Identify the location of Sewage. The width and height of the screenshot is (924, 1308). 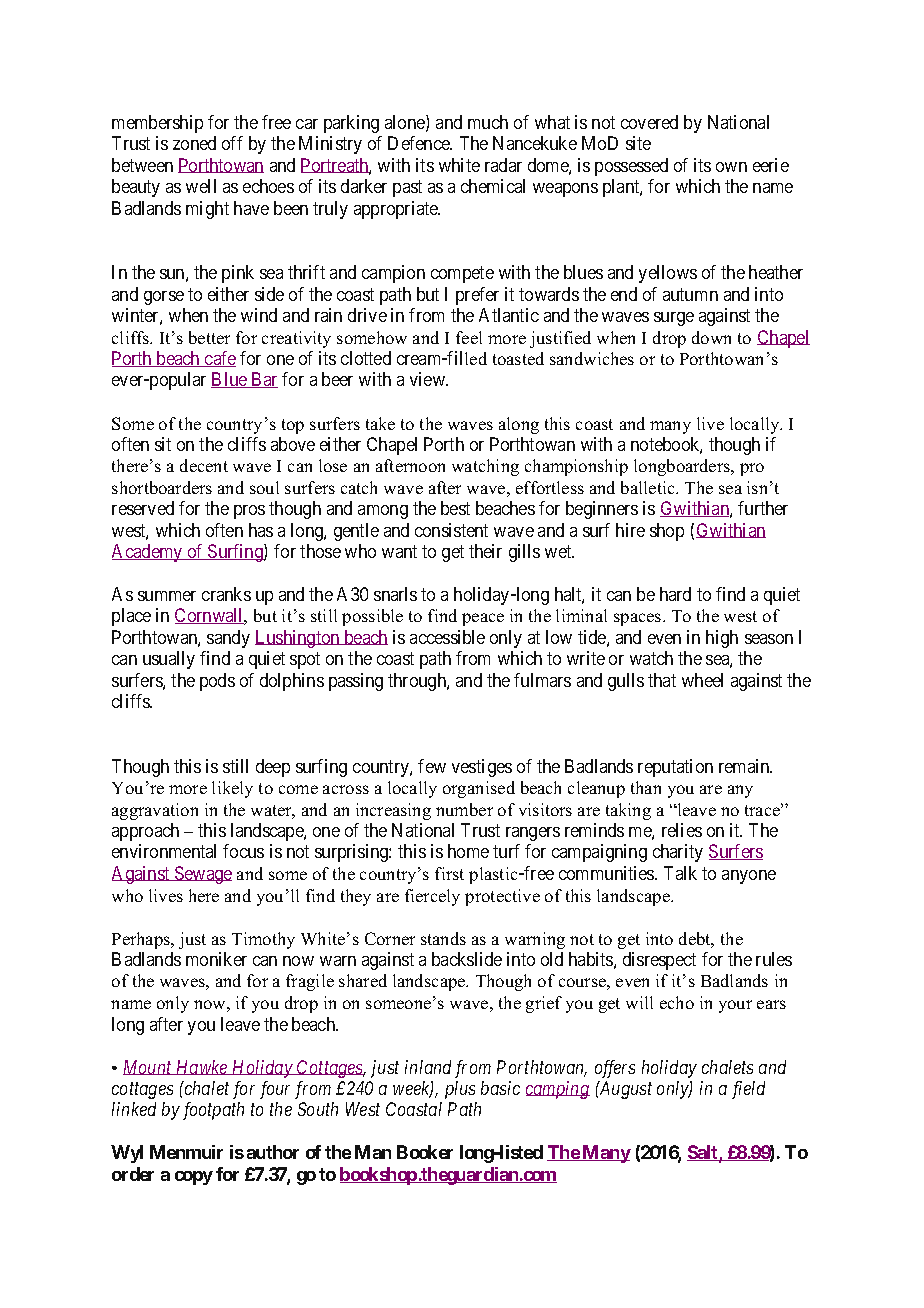
(202, 875).
